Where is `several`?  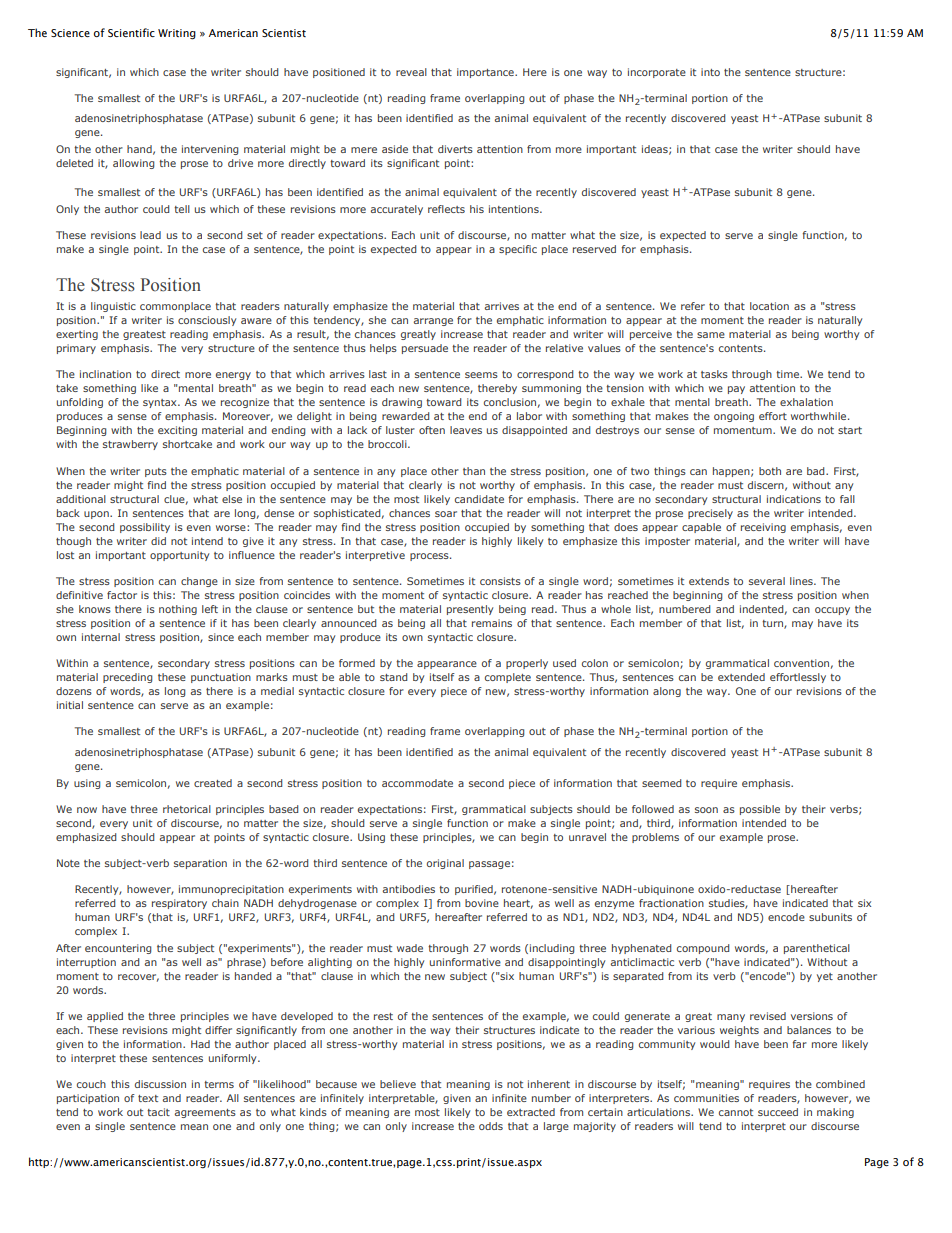
several is located at coordinates (767, 581).
